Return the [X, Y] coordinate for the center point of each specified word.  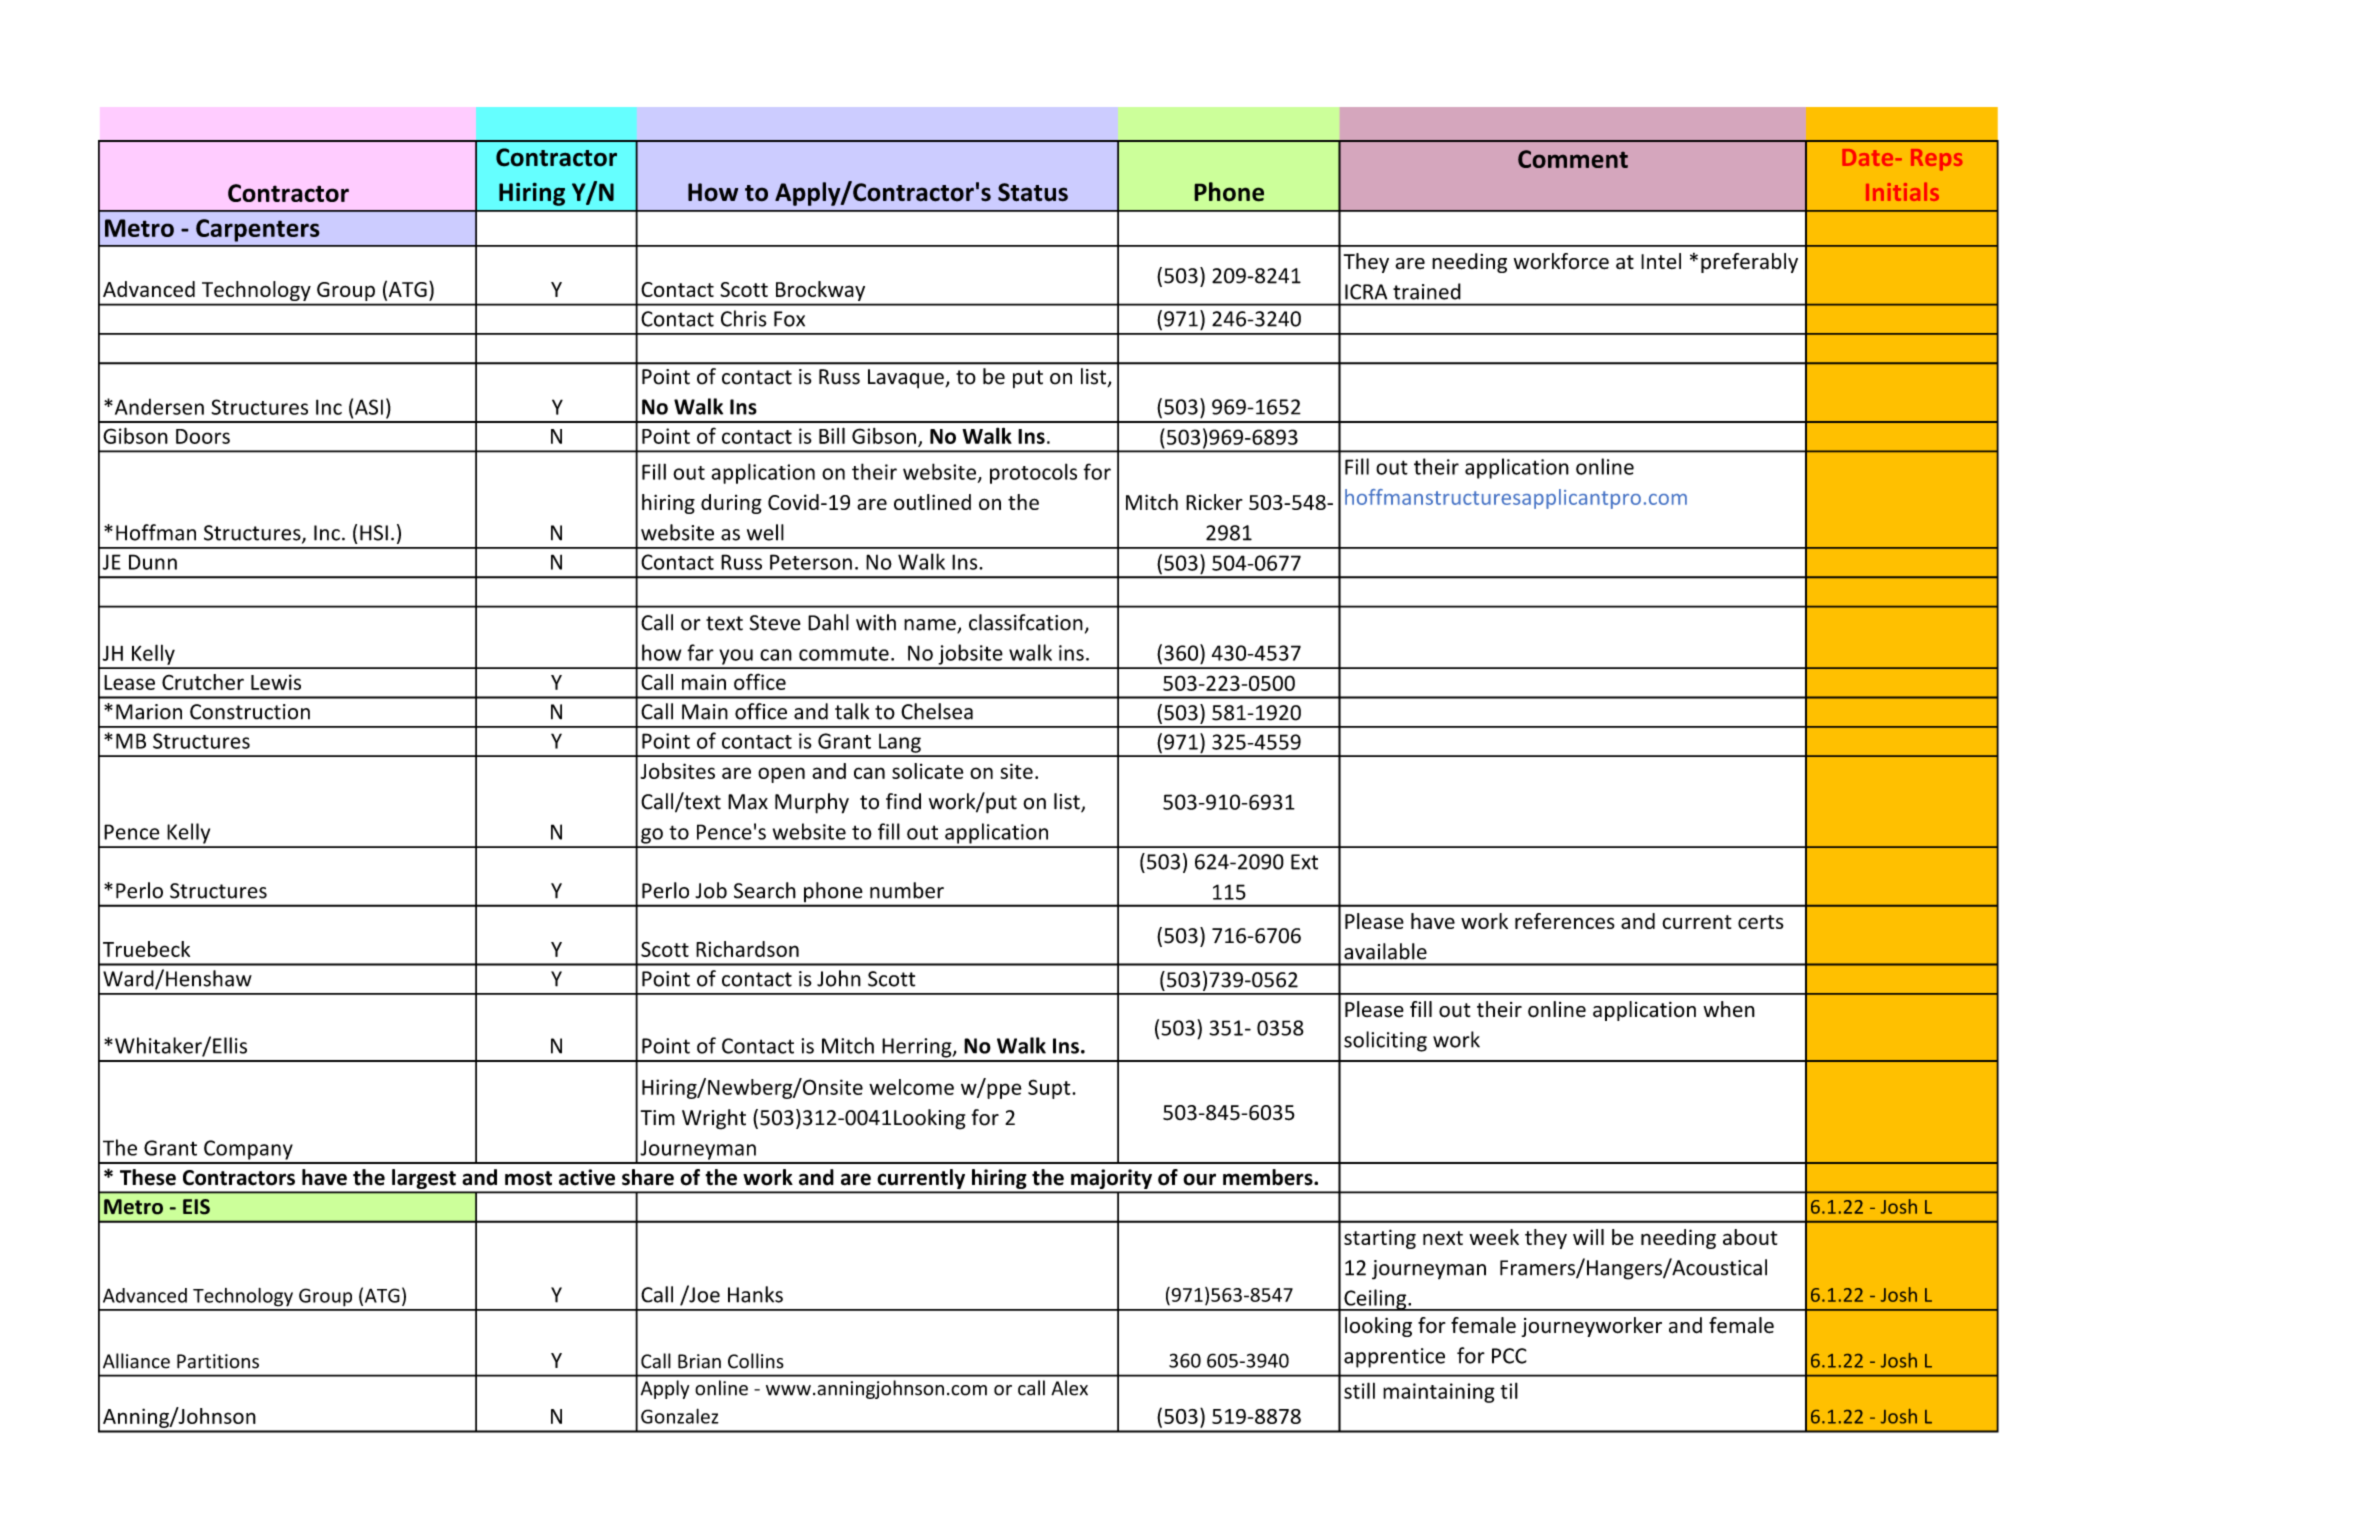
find [903, 801]
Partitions [218, 1361]
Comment [1573, 159]
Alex [1069, 1388]
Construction [250, 712]
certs [1761, 922]
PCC [1509, 1356]
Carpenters [258, 230]
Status [1033, 192]
